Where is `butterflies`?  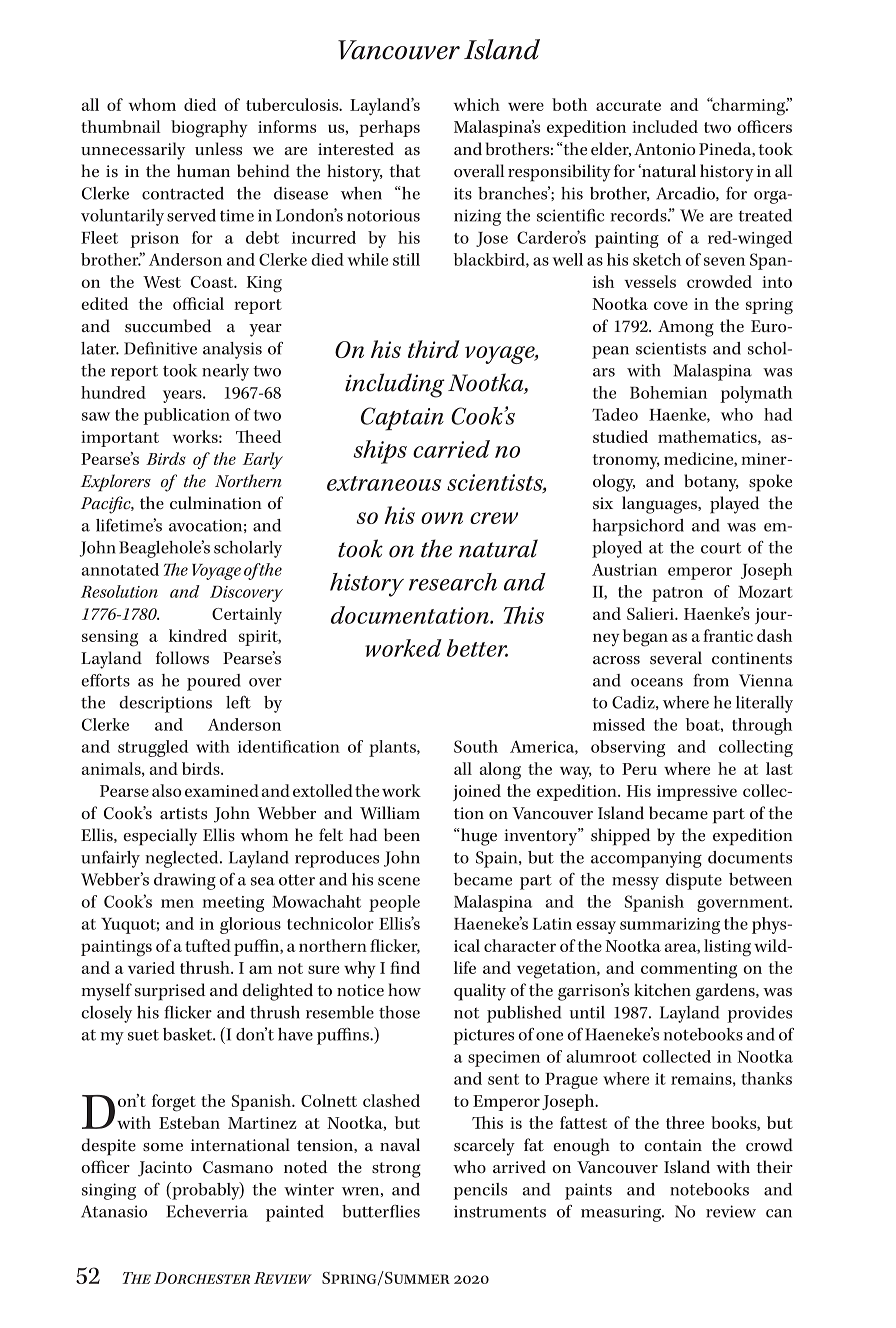 butterflies is located at coordinates (381, 1211).
